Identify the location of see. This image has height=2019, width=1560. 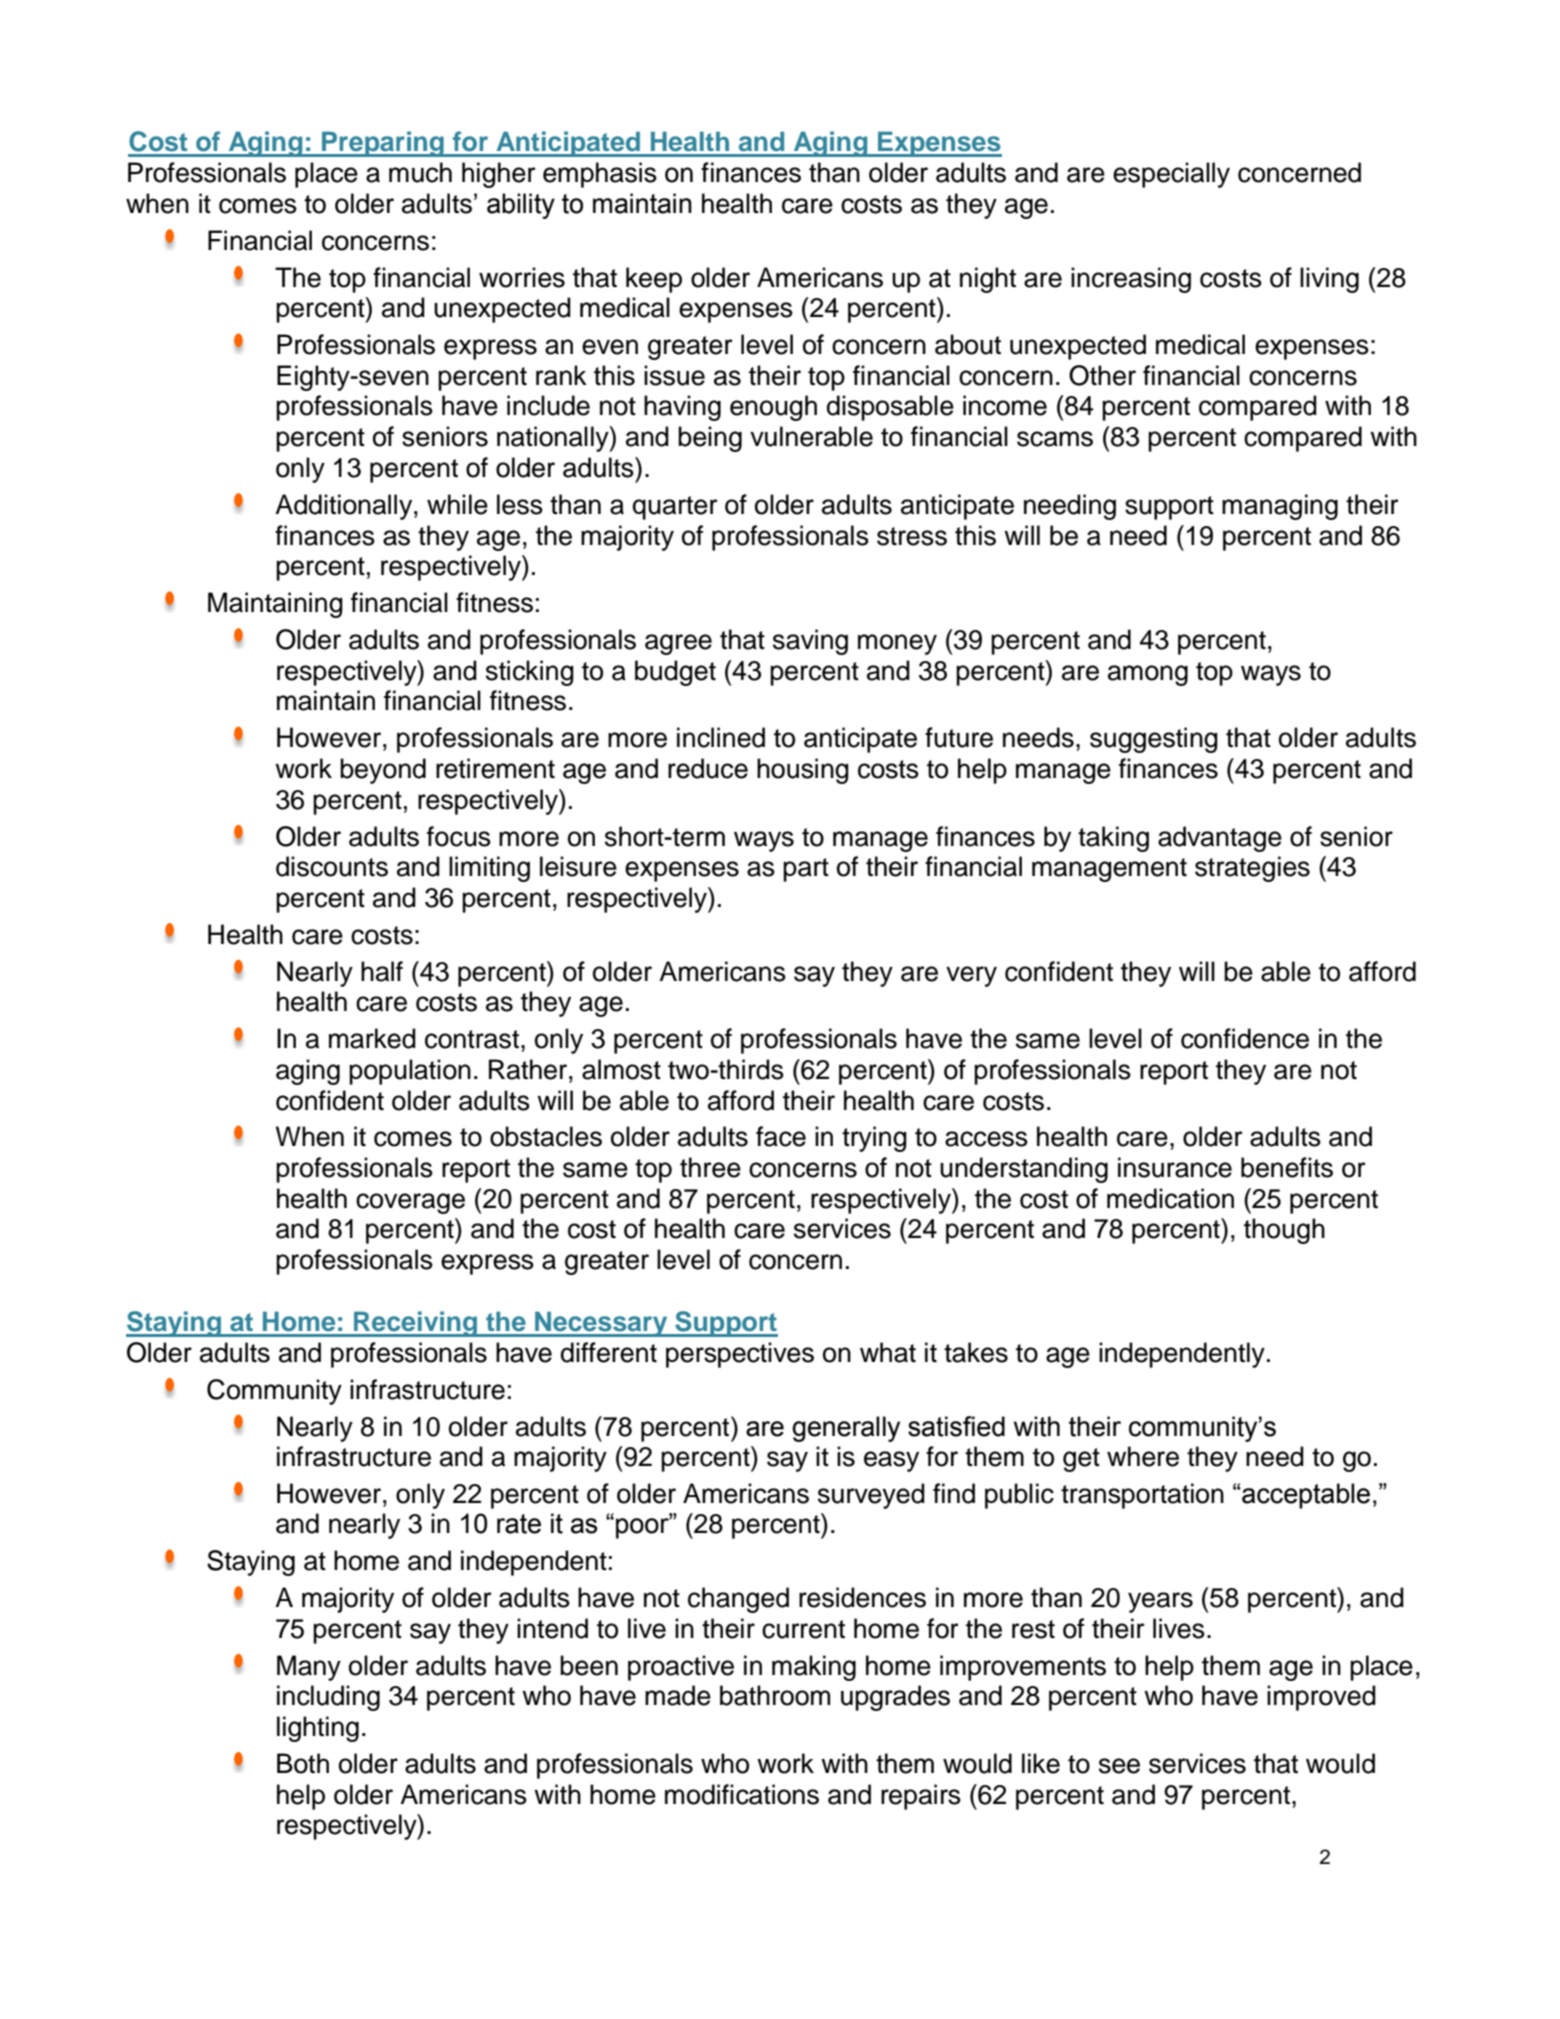
(1119, 1766).
